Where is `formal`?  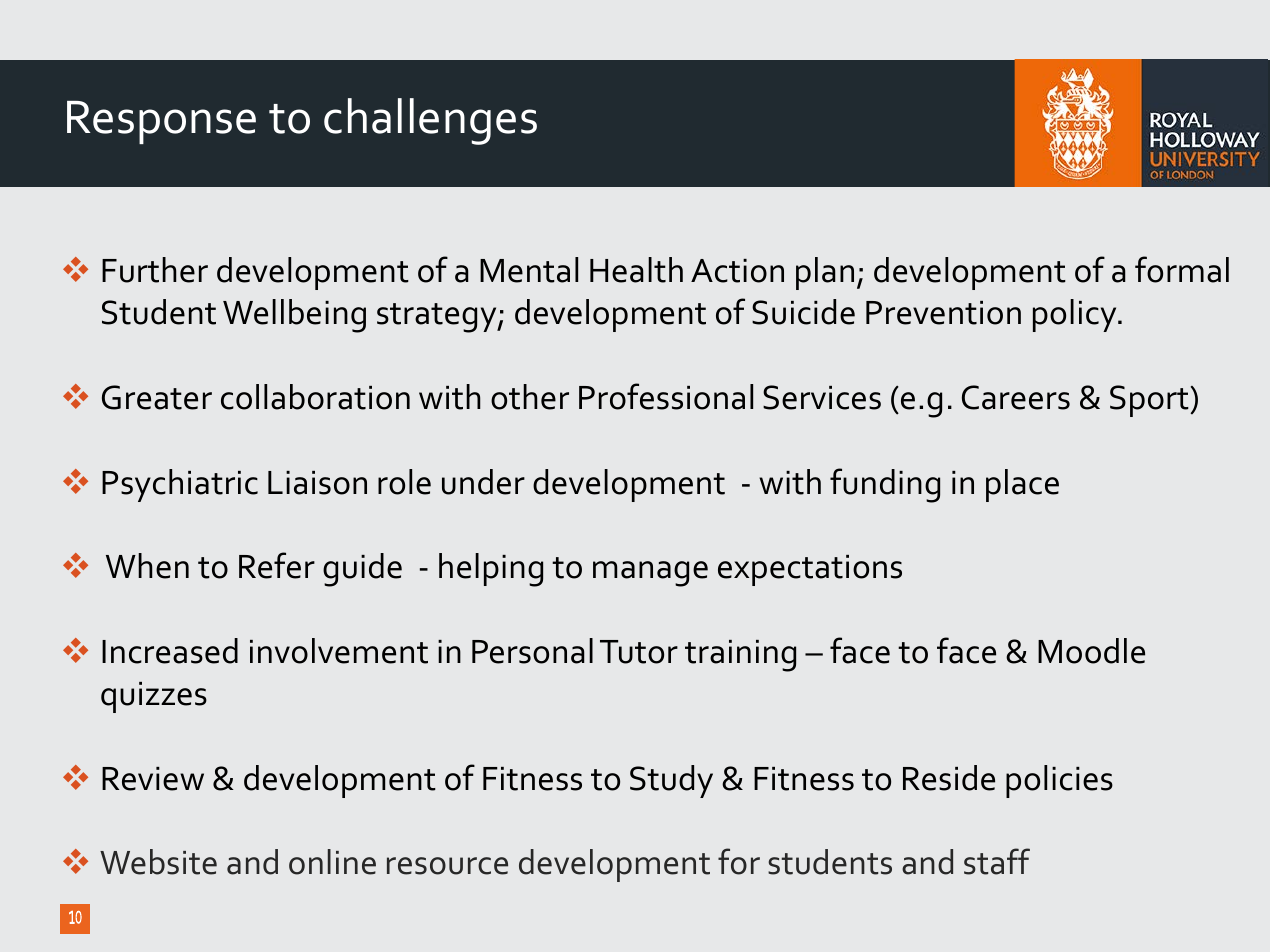 formal is located at coordinates (1182, 269).
